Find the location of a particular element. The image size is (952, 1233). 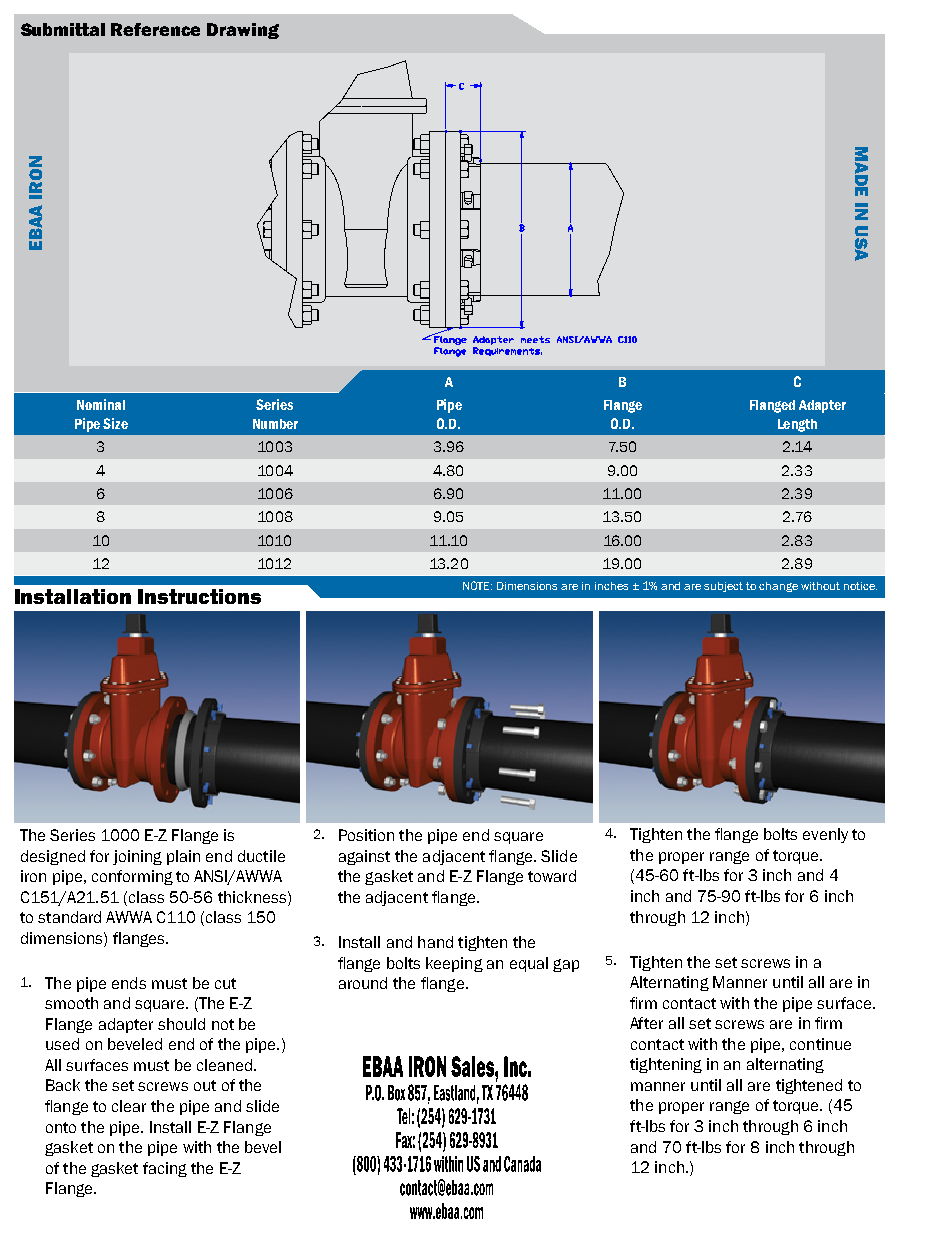

Instructions is located at coordinates (199, 596).
